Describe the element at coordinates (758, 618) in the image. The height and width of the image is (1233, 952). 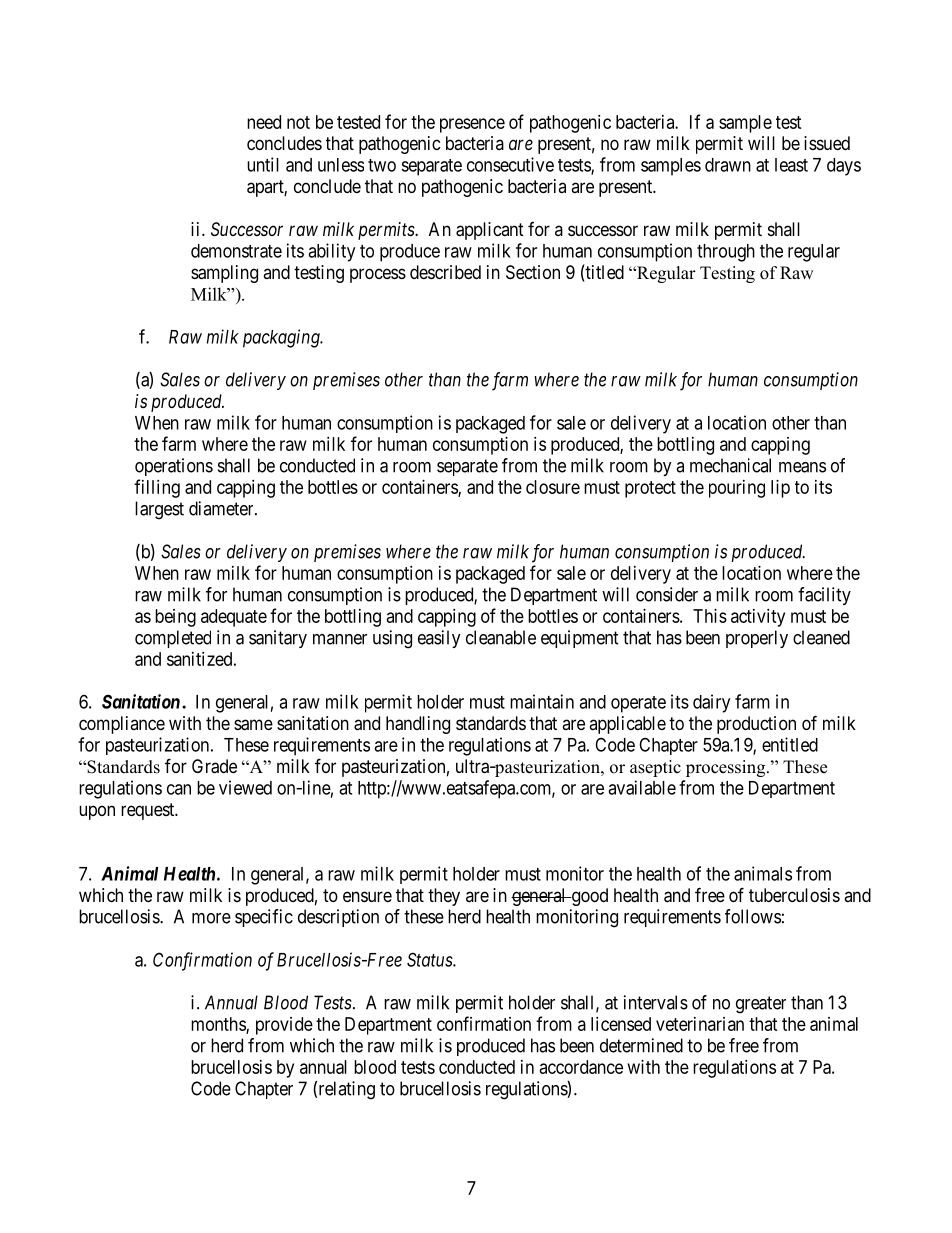
I see `activity` at that location.
